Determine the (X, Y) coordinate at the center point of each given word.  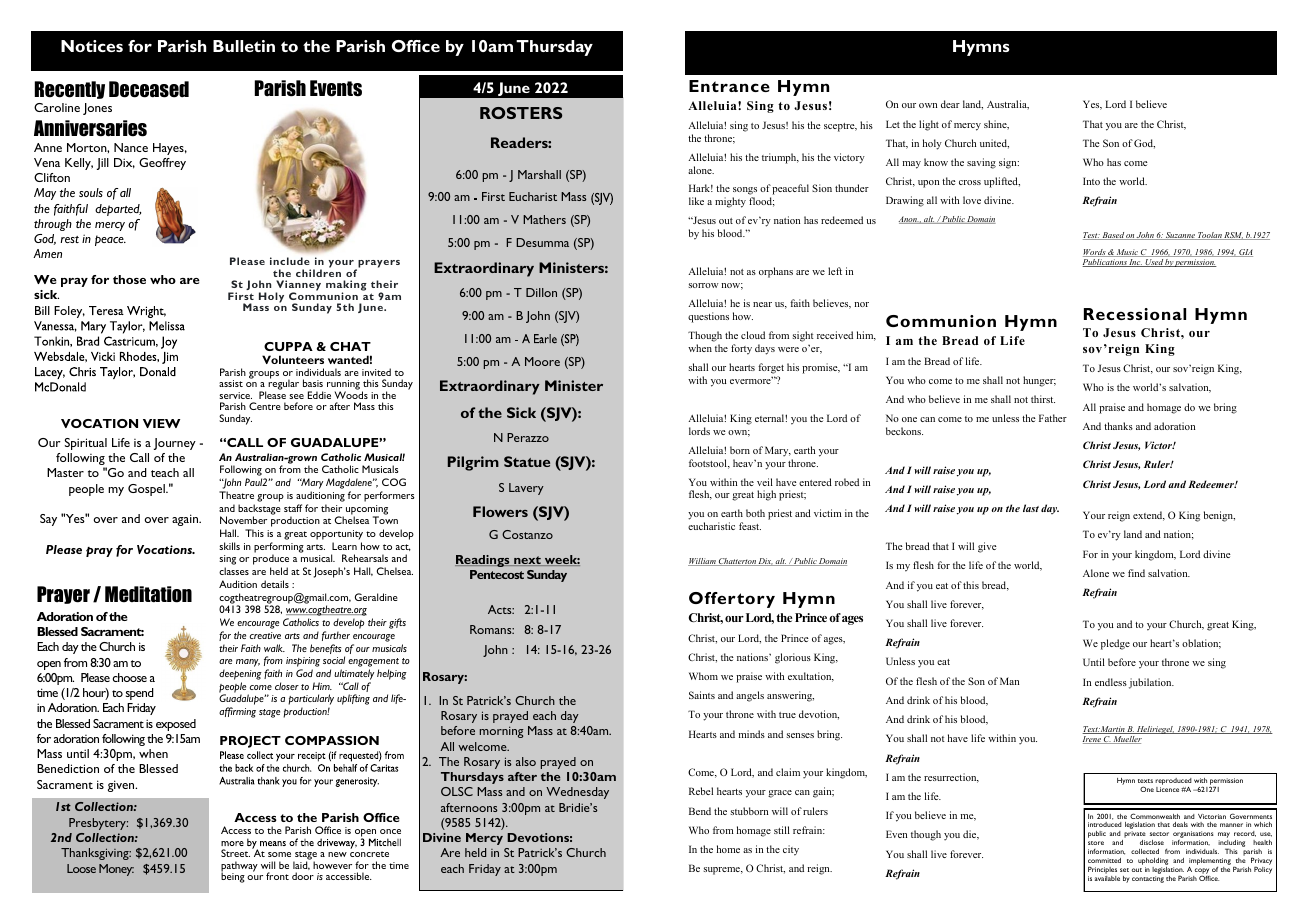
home (728, 849)
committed (1104, 860)
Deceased (149, 89)
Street (235, 853)
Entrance (729, 86)
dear (950, 104)
